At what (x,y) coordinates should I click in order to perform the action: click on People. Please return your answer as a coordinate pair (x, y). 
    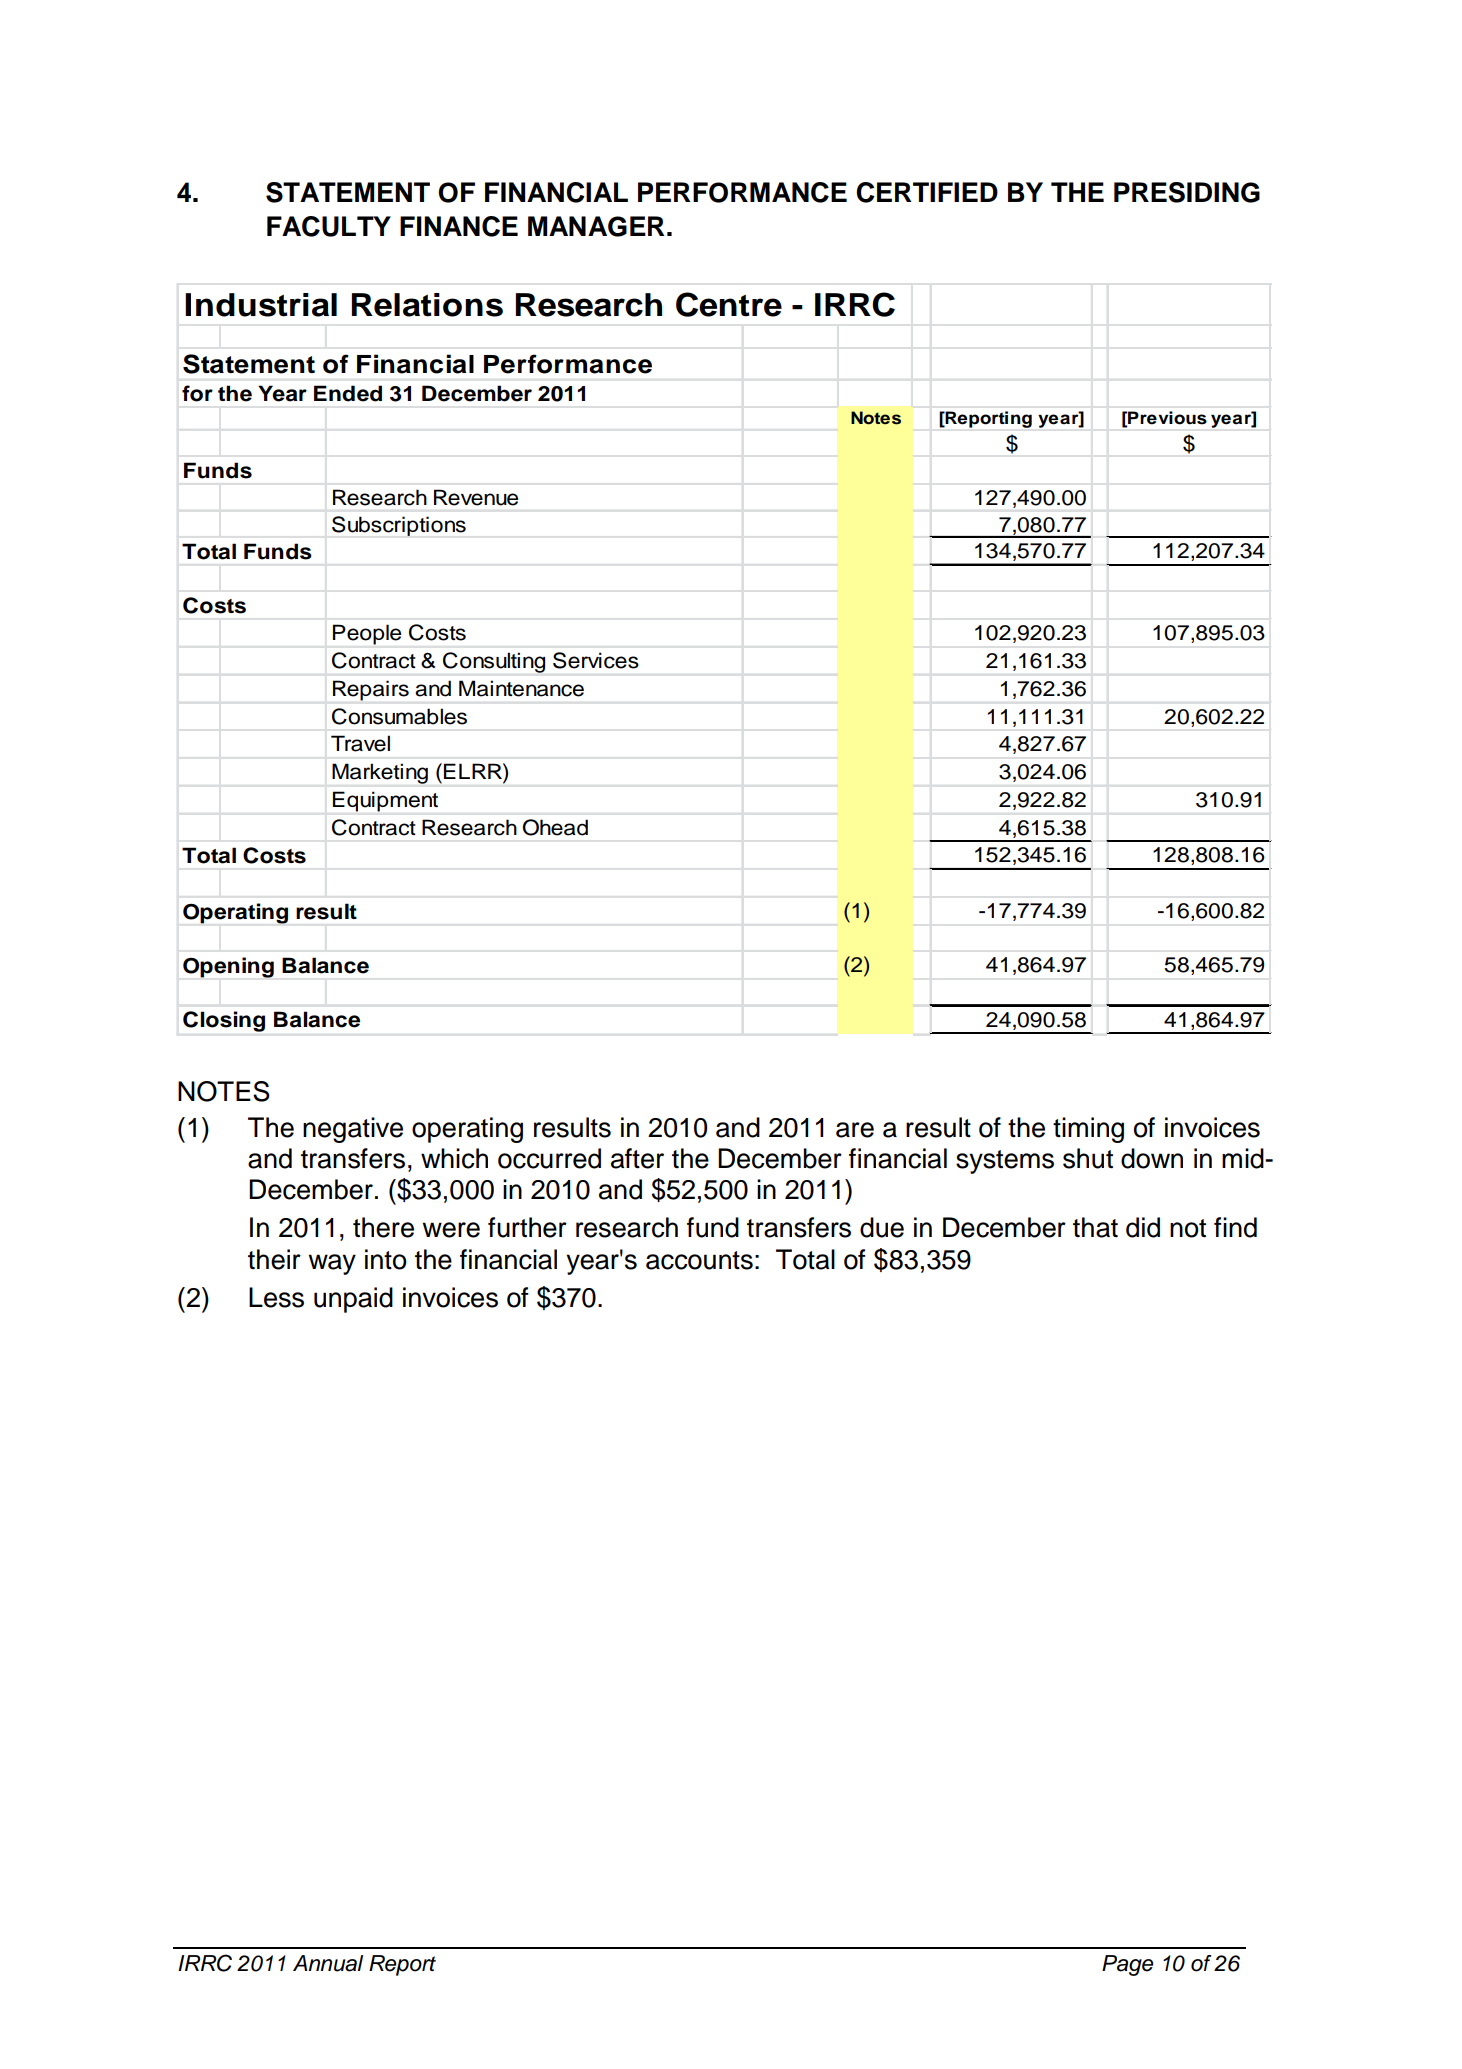
    Looking at the image, I should click on (367, 634).
